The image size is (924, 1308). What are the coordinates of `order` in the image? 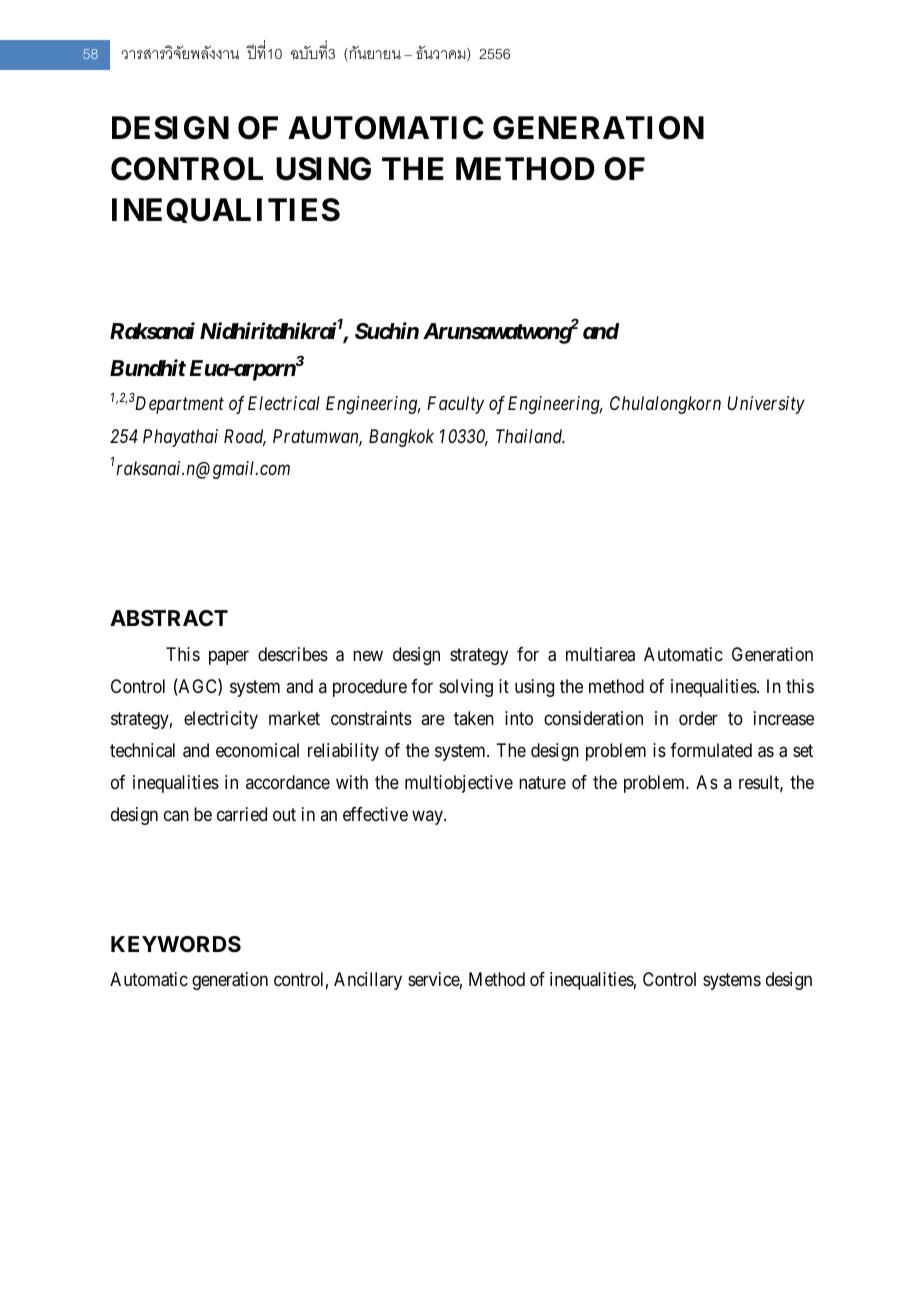 It's located at (698, 718).
